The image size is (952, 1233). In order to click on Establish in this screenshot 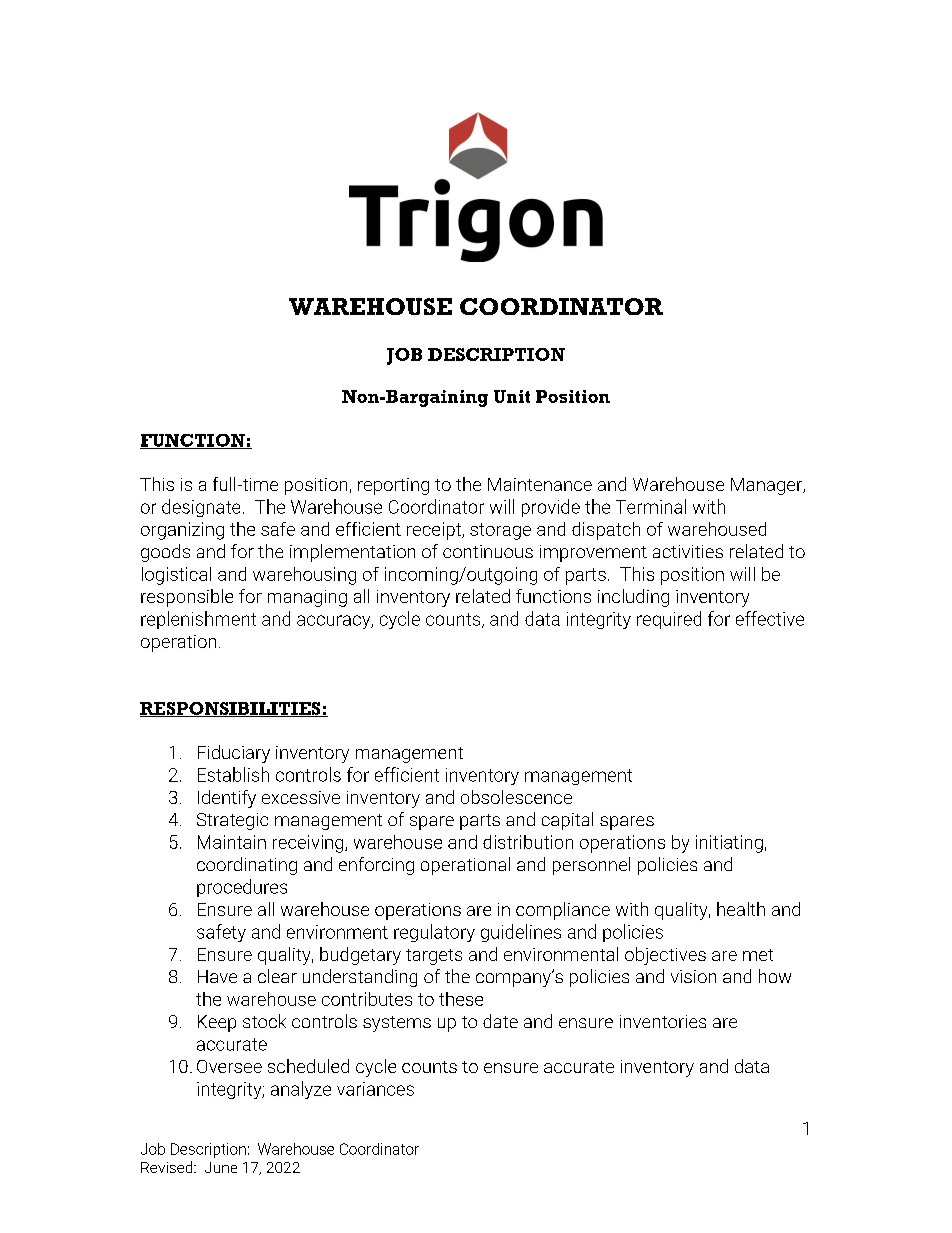, I will do `click(233, 774)`.
